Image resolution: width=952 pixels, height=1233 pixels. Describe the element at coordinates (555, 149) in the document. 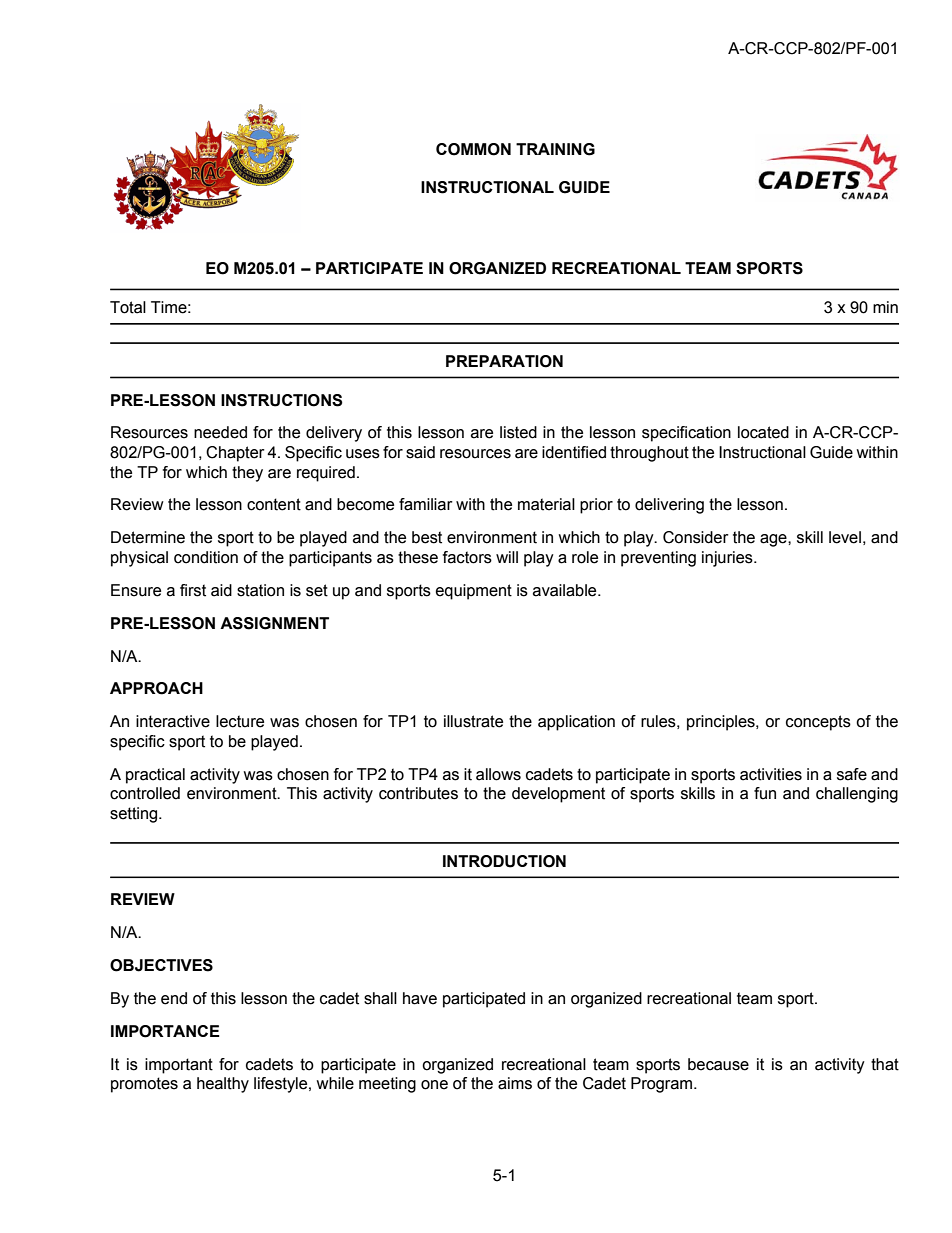

I see `TRAINING` at that location.
